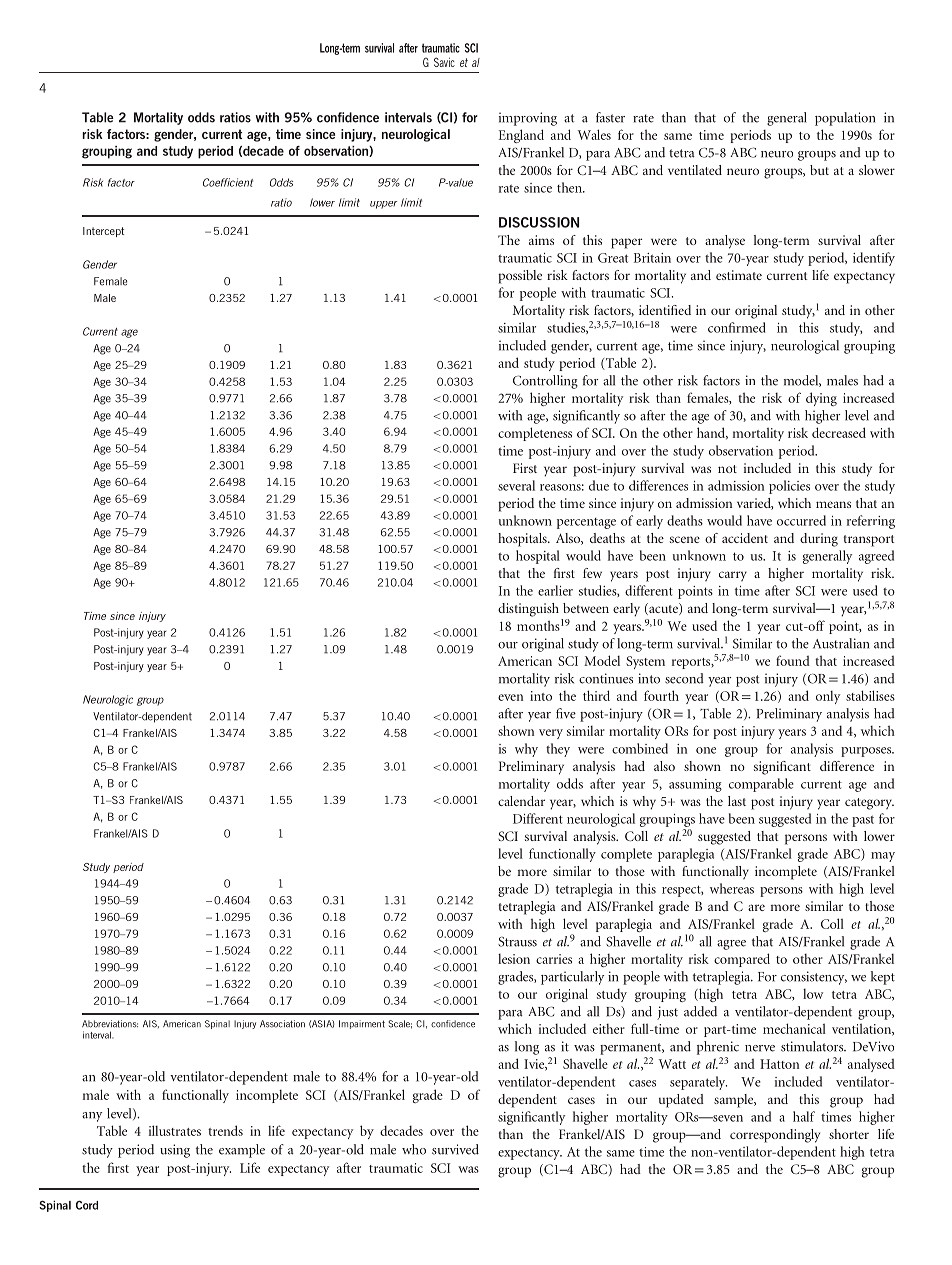 The height and width of the document is (1265, 952). What do you see at coordinates (521, 136) in the document?
I see `England` at bounding box center [521, 136].
